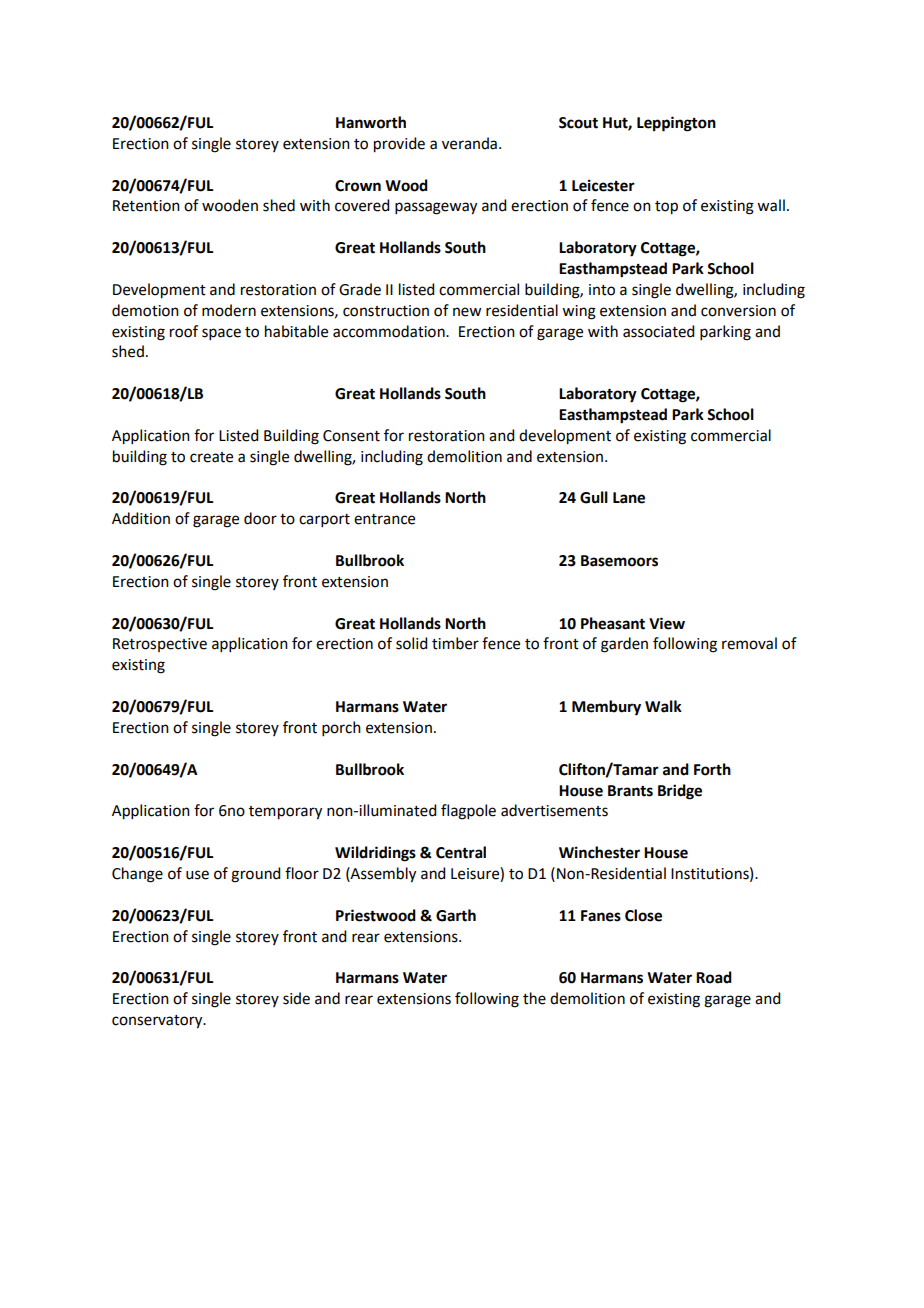  What do you see at coordinates (158, 1022) in the document?
I see `conservatory` at bounding box center [158, 1022].
